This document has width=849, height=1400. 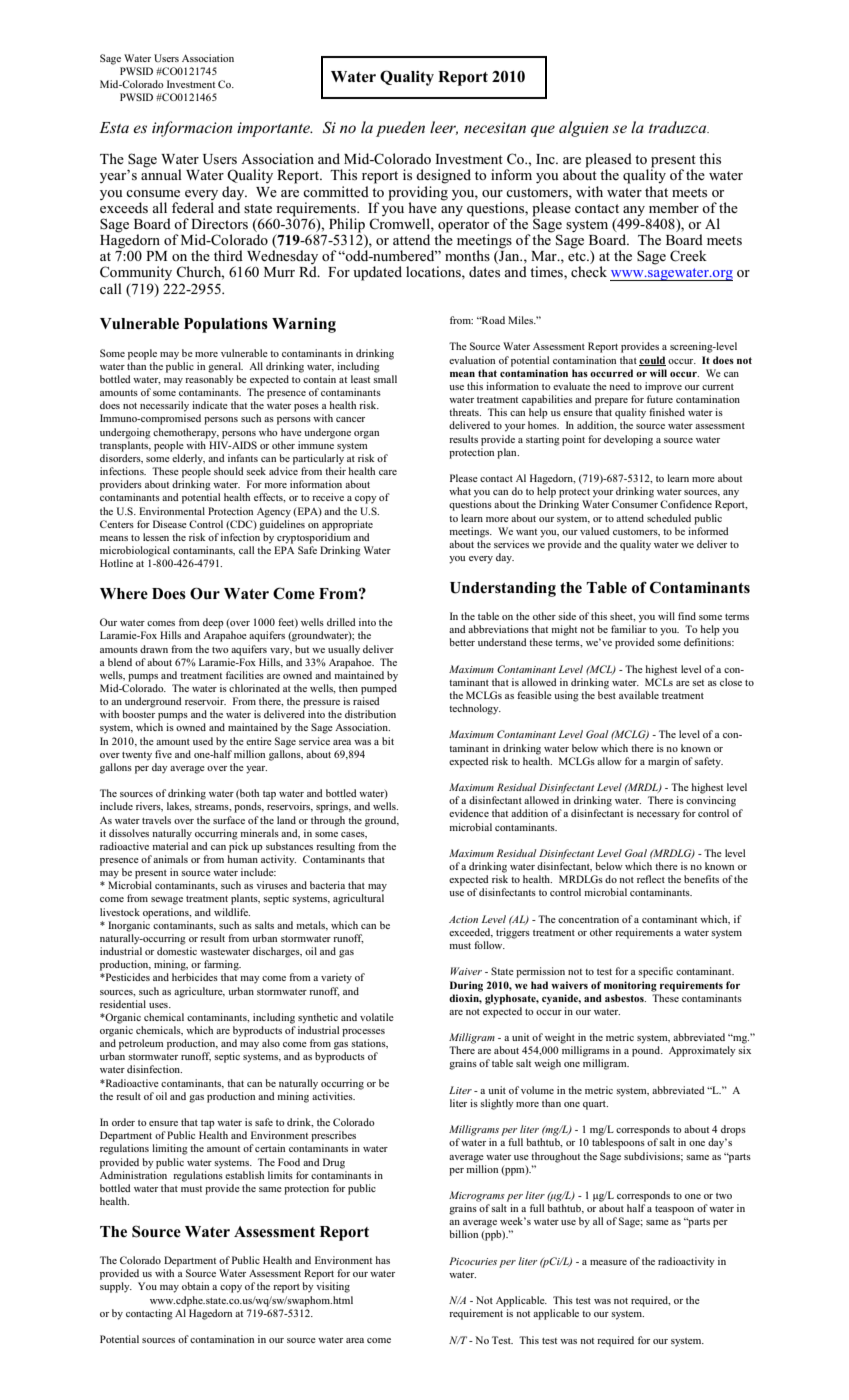 What do you see at coordinates (464, 1234) in the document?
I see `billion` at bounding box center [464, 1234].
